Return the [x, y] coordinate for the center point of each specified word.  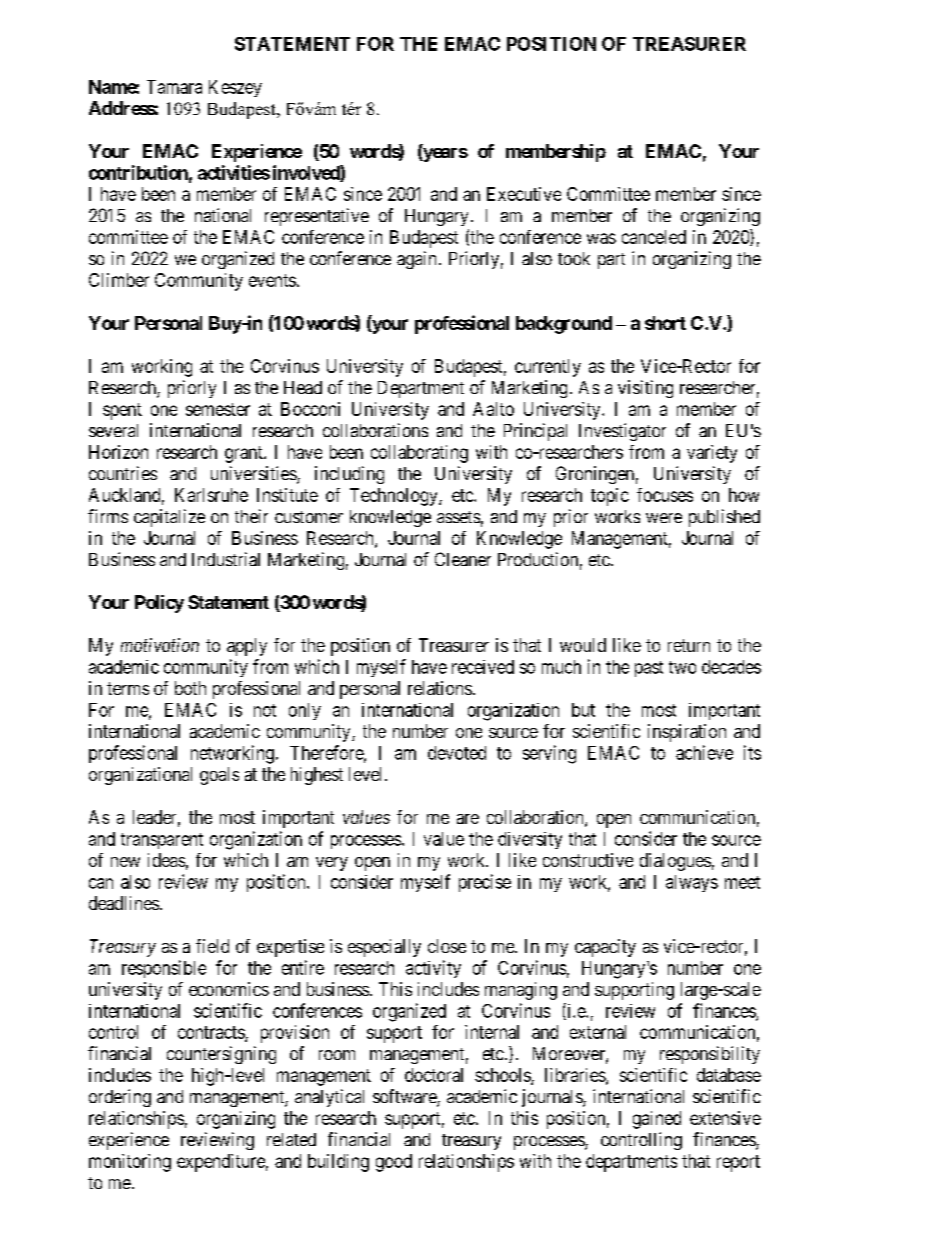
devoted [457, 753]
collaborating [419, 454]
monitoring [130, 1163]
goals [219, 776]
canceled [654, 237]
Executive [524, 194]
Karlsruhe [211, 495]
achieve [704, 752]
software [405, 1097]
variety [712, 454]
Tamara [174, 87]
